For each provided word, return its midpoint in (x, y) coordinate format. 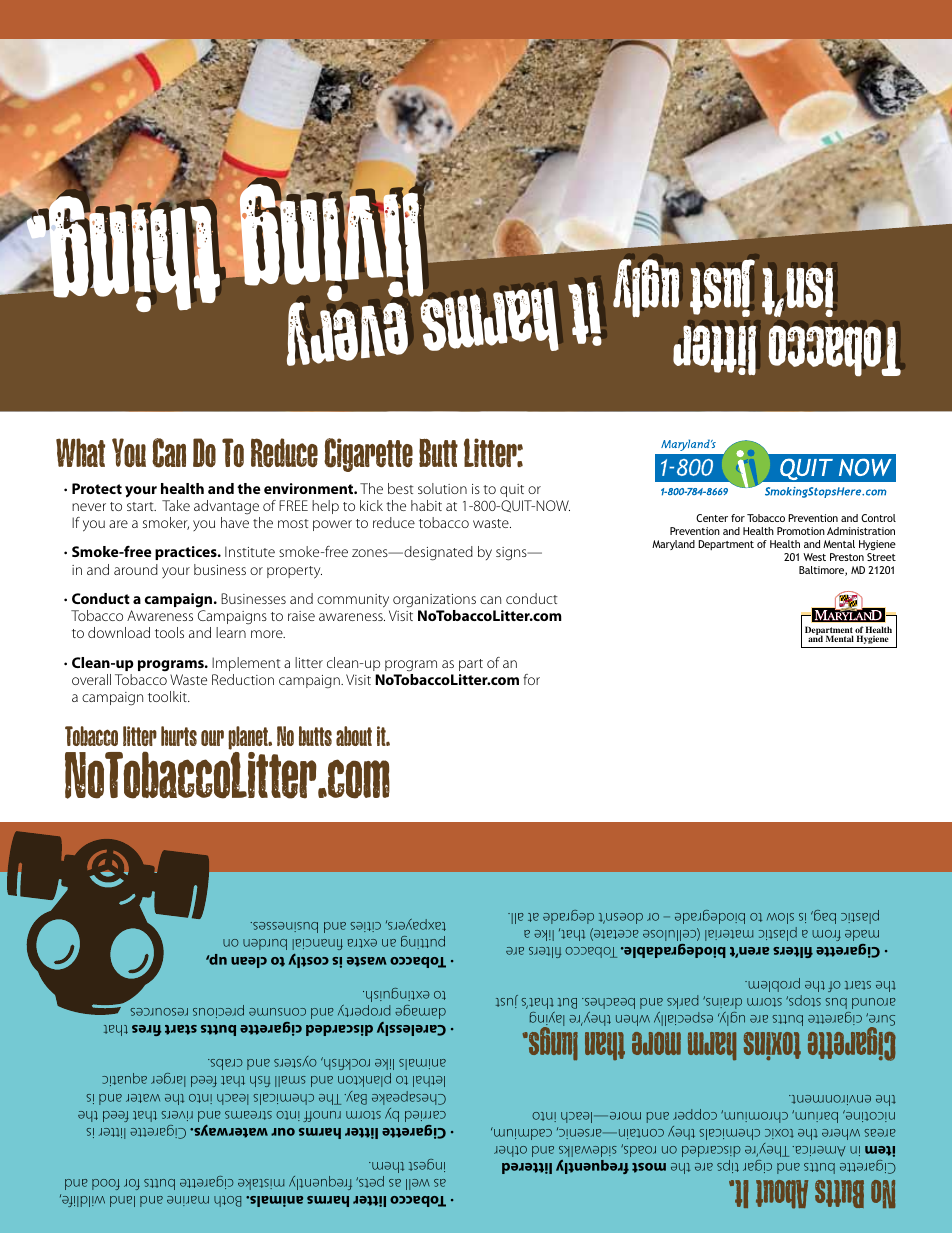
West (814, 557)
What (80, 452)
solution (442, 488)
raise (301, 616)
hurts (179, 736)
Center (712, 518)
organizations (434, 601)
